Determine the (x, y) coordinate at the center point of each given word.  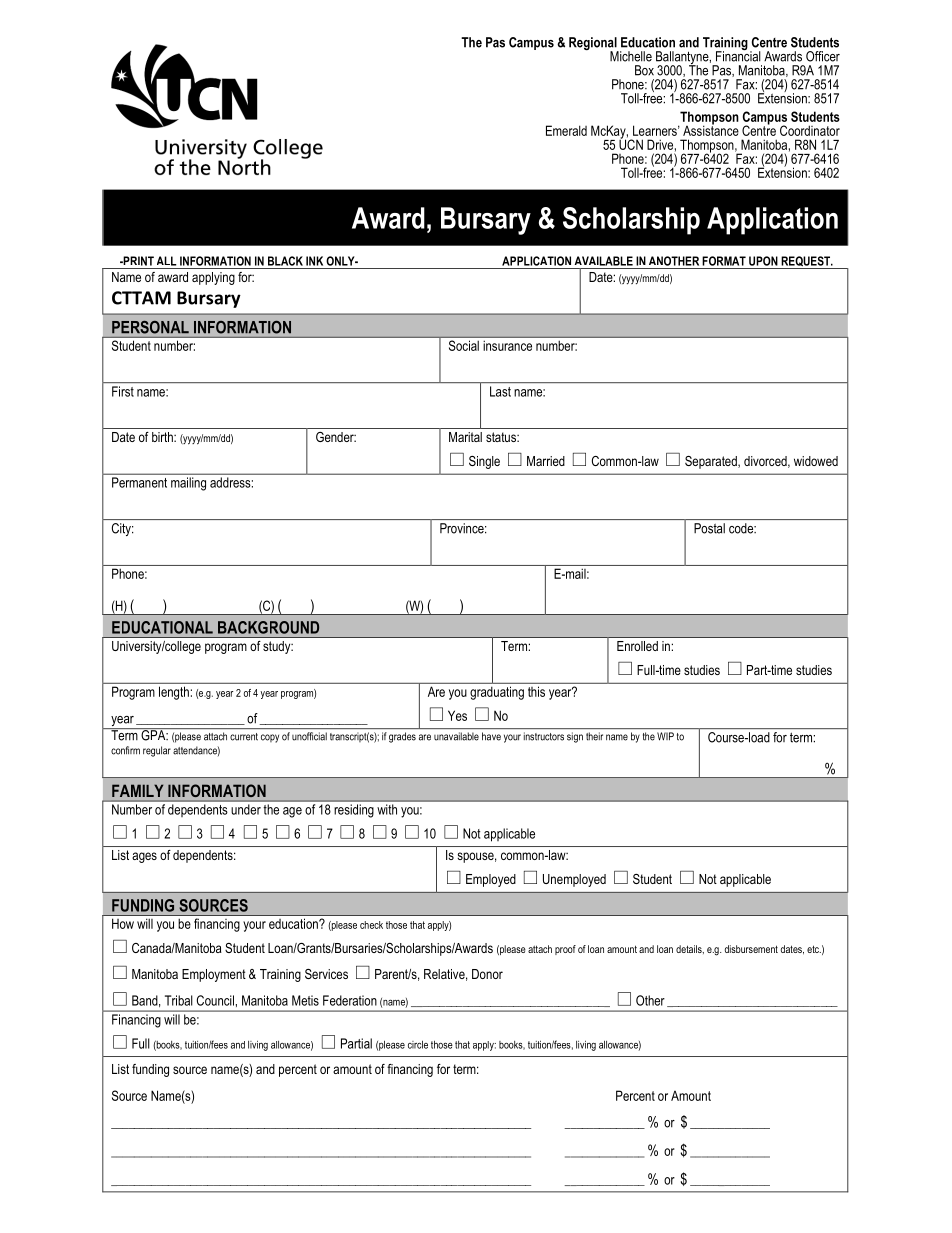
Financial (738, 55)
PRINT (137, 261)
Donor (487, 974)
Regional (594, 45)
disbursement (751, 949)
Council (215, 1000)
